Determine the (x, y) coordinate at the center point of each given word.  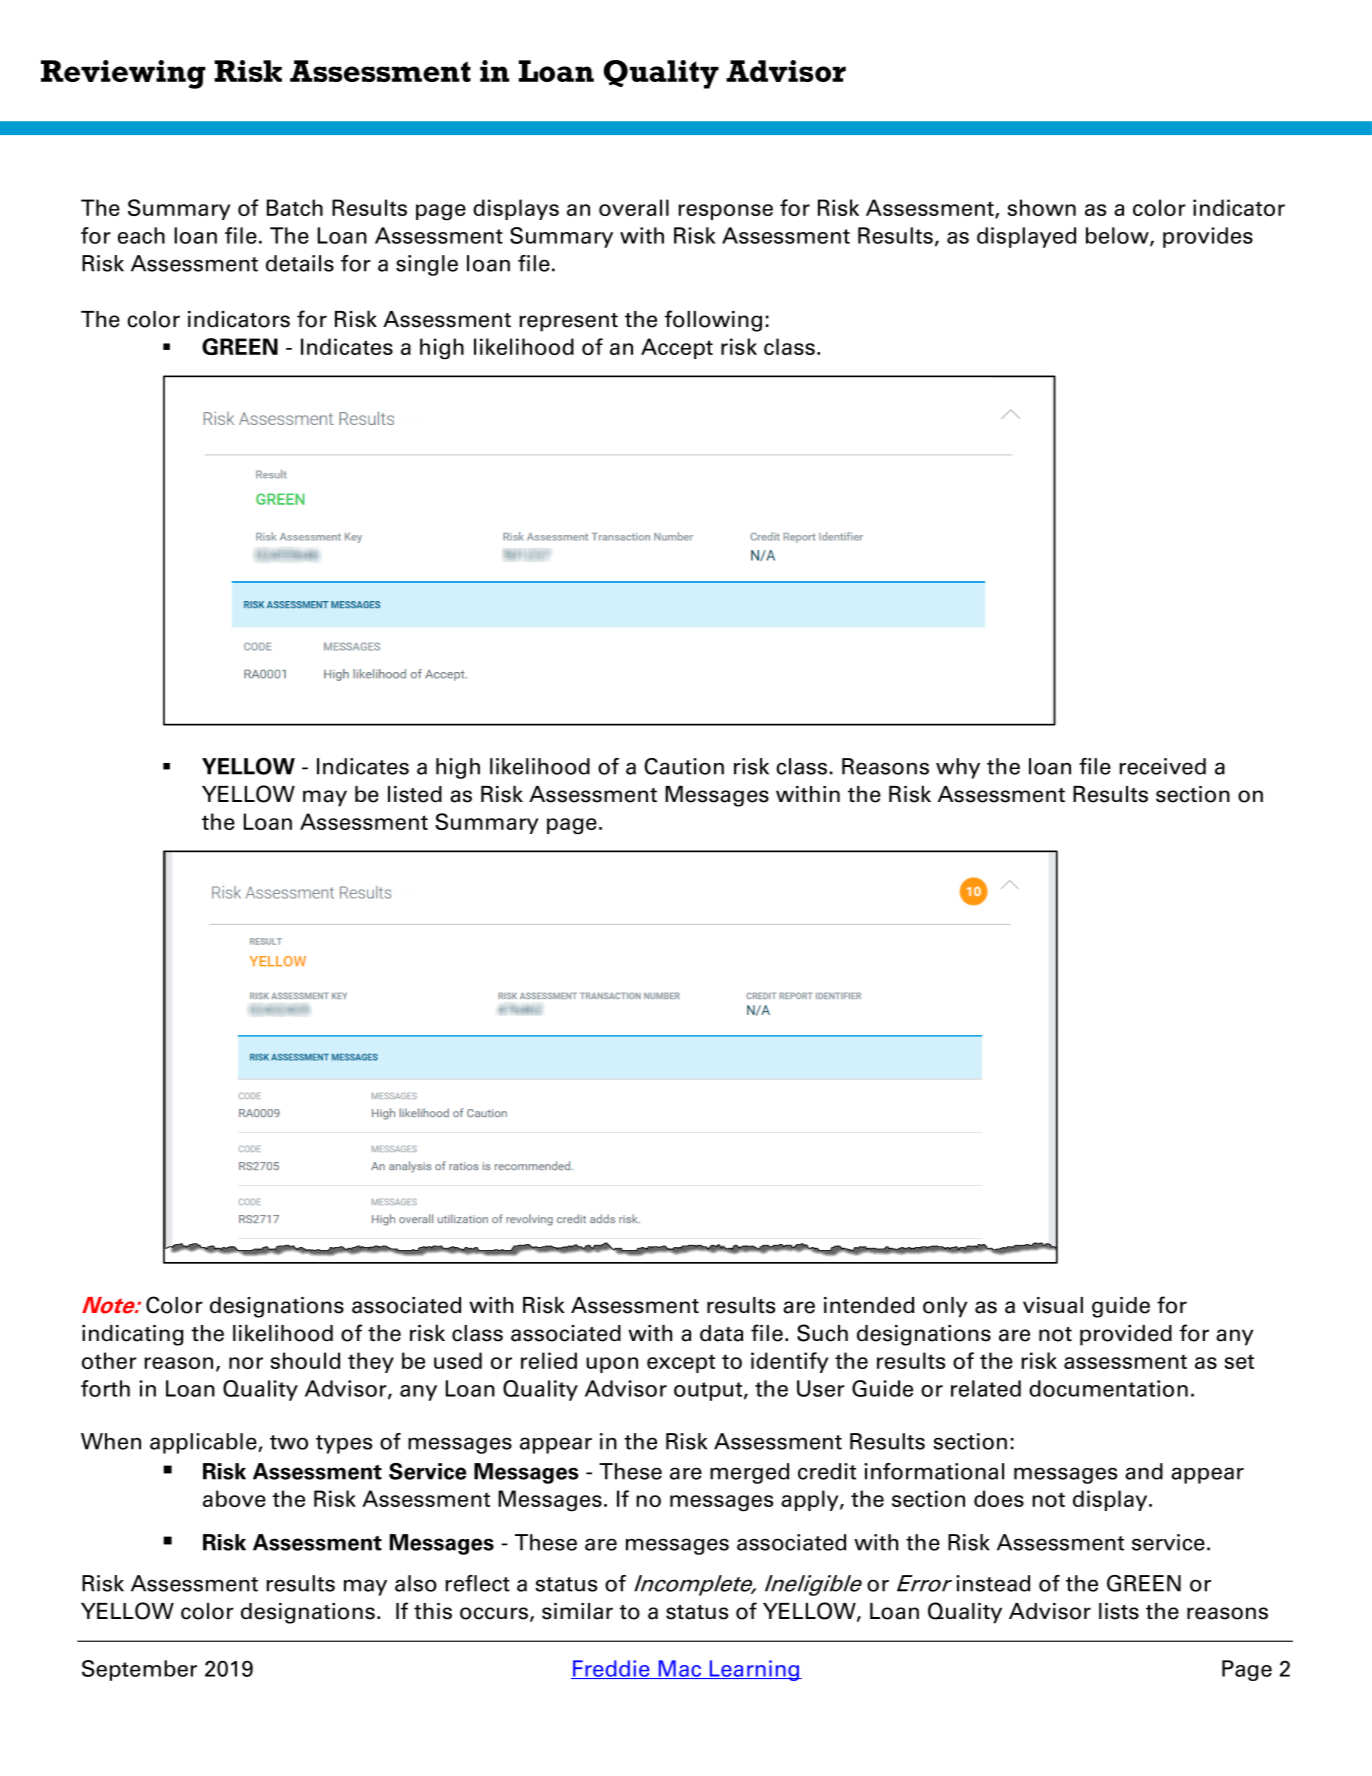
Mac (679, 1669)
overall (634, 207)
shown (1042, 207)
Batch (295, 207)
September (139, 1670)
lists (1119, 1611)
